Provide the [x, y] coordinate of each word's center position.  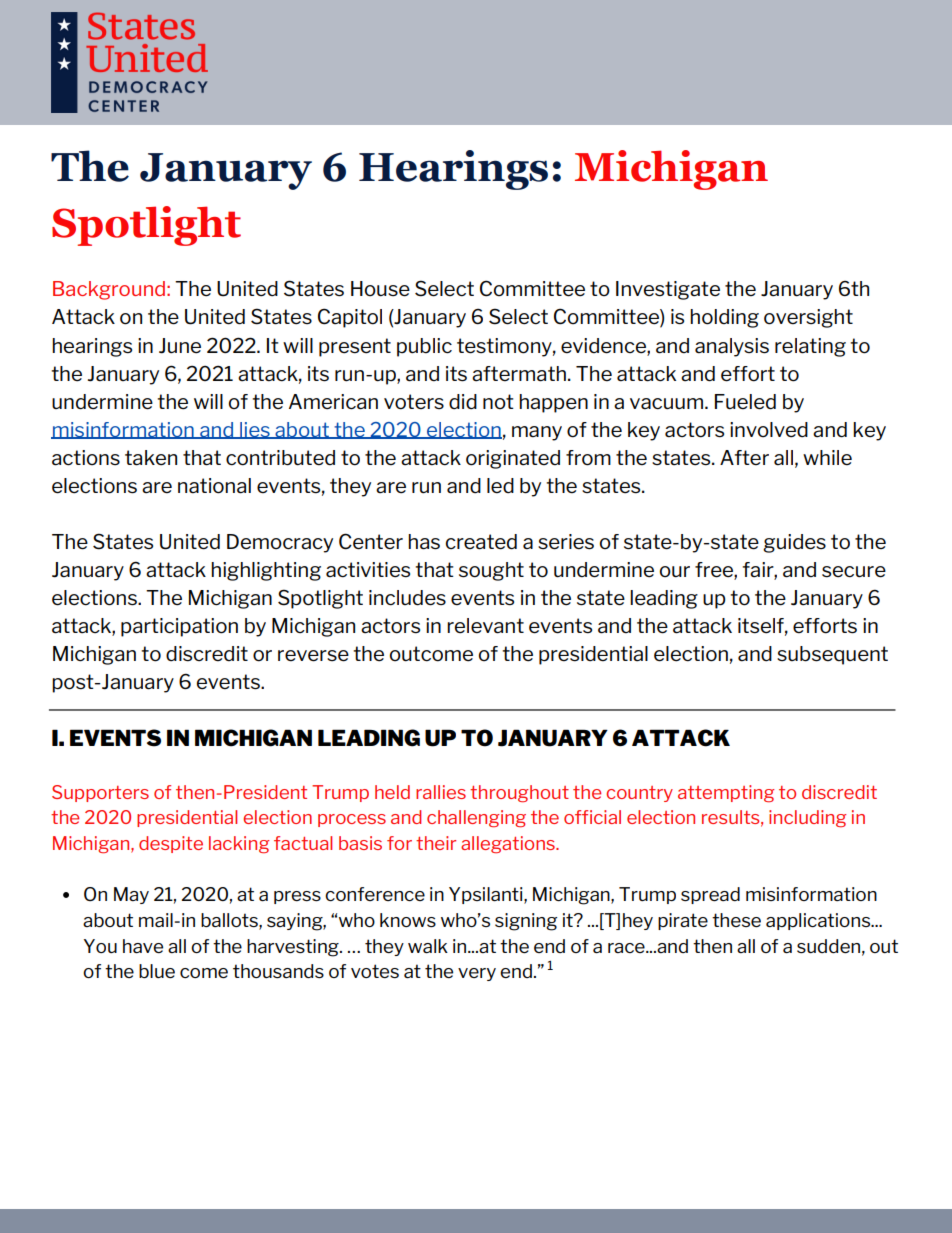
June [180, 346]
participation [179, 627]
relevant [485, 626]
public [424, 347]
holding [724, 318]
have [143, 946]
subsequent [832, 655]
